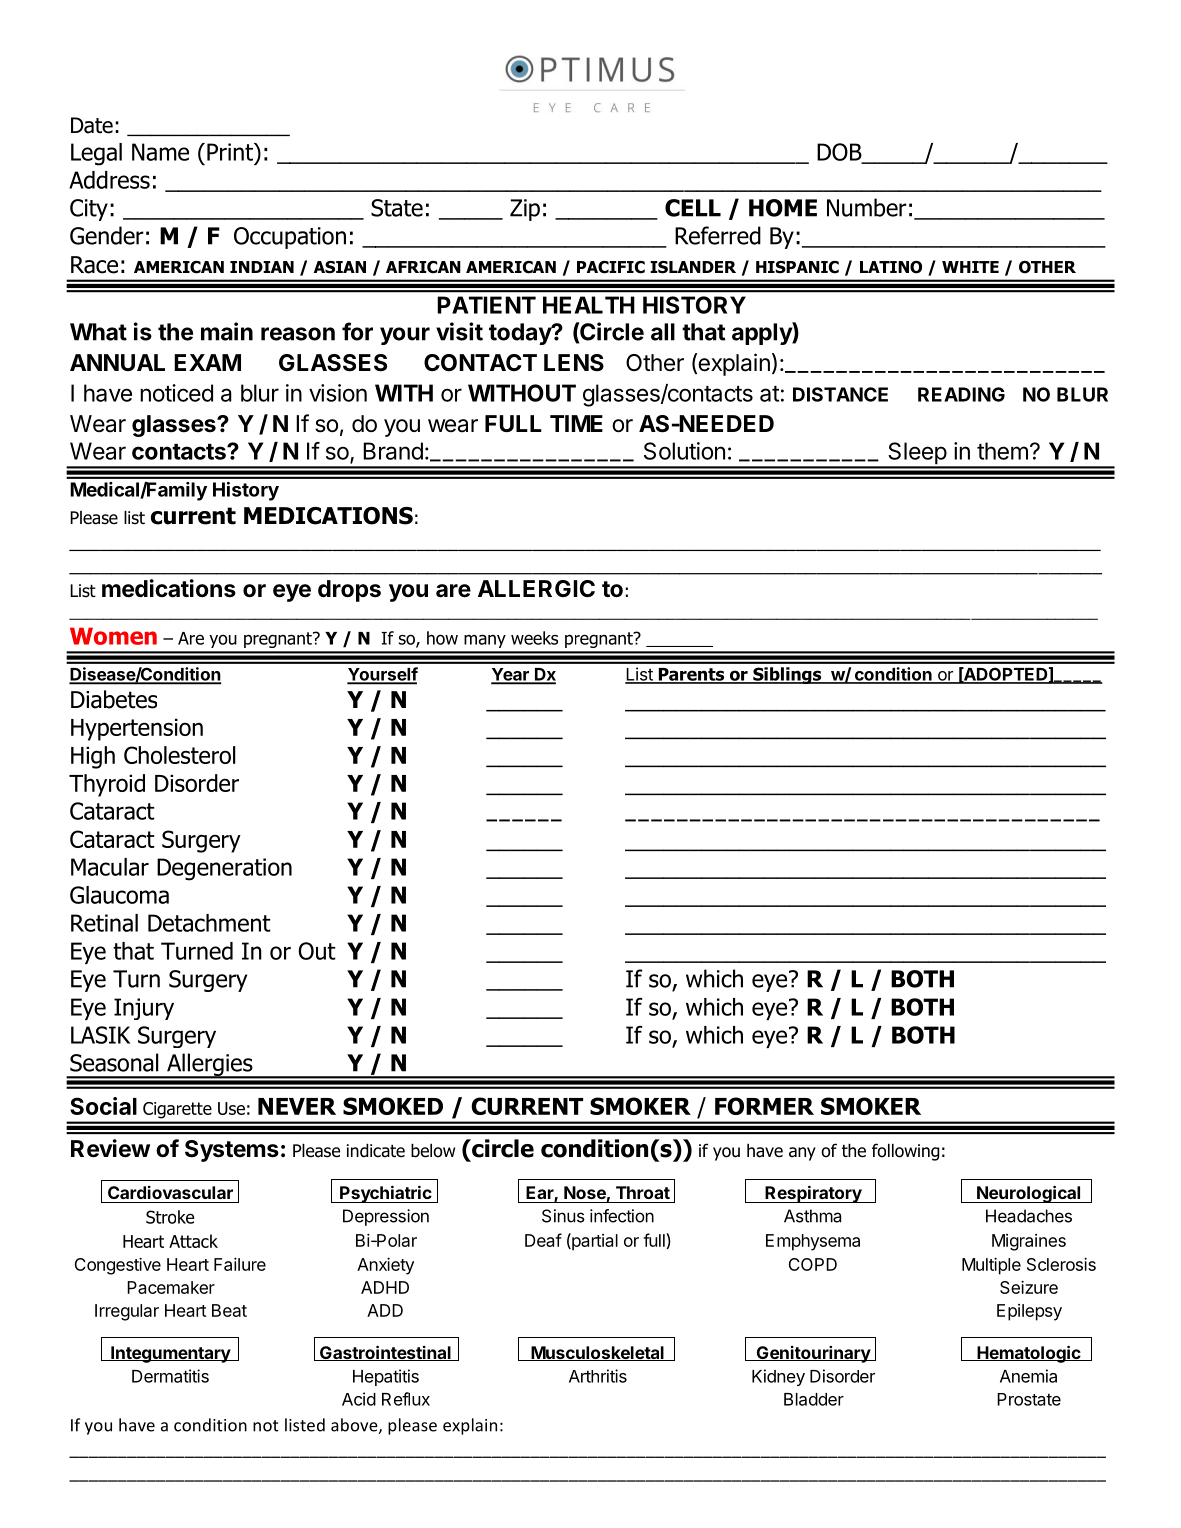 The width and height of the image is (1181, 1528). I want to click on TIME, so click(576, 423).
